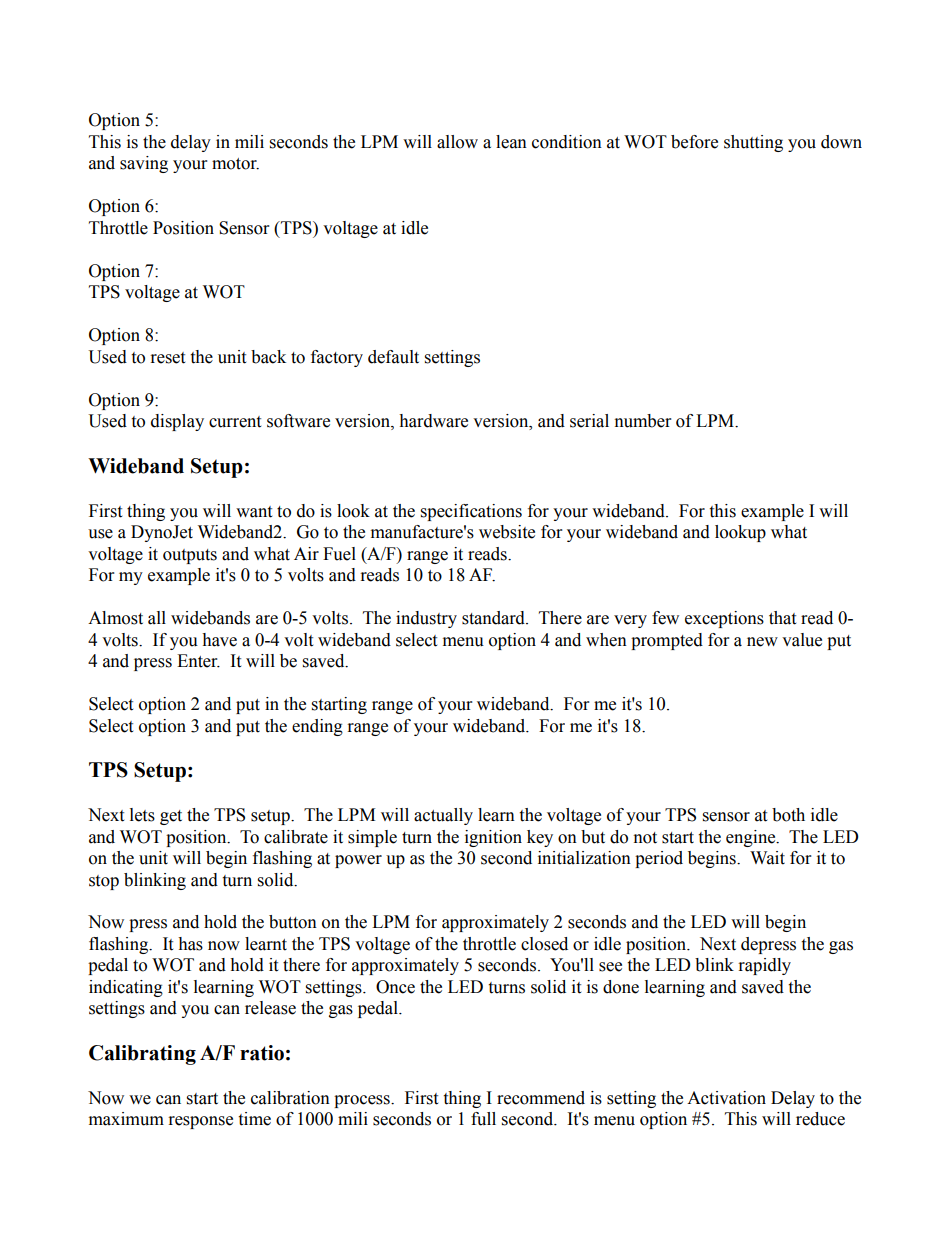 Image resolution: width=952 pixels, height=1233 pixels. I want to click on both, so click(788, 815).
